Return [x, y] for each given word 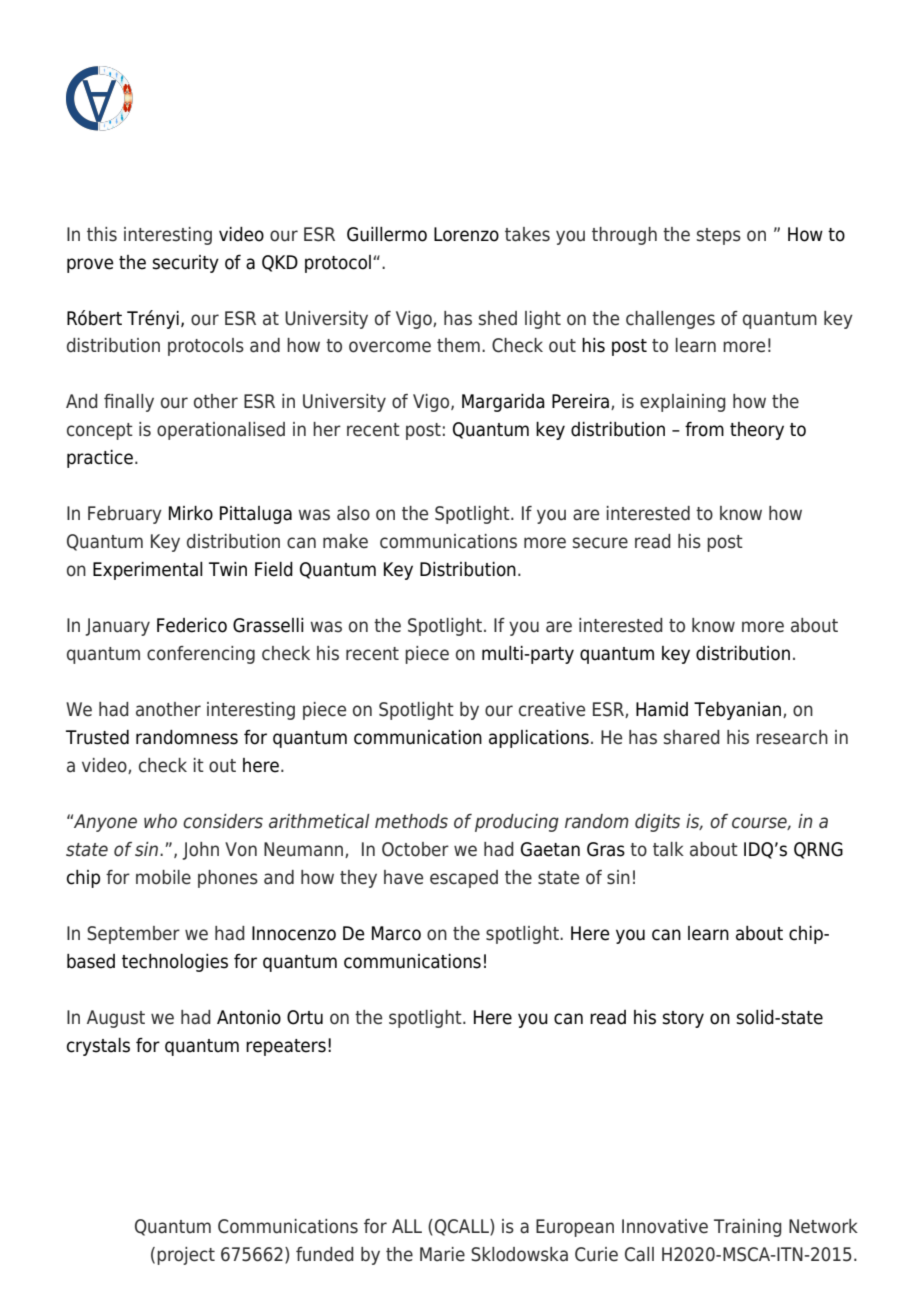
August [116, 1019]
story [683, 1019]
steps [719, 236]
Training [748, 1228]
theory [757, 431]
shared [692, 737]
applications [539, 739]
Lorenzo [466, 234]
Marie [442, 1254]
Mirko [191, 513]
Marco [396, 933]
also [353, 513]
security [185, 264]
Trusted [97, 737]
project [186, 1256]
